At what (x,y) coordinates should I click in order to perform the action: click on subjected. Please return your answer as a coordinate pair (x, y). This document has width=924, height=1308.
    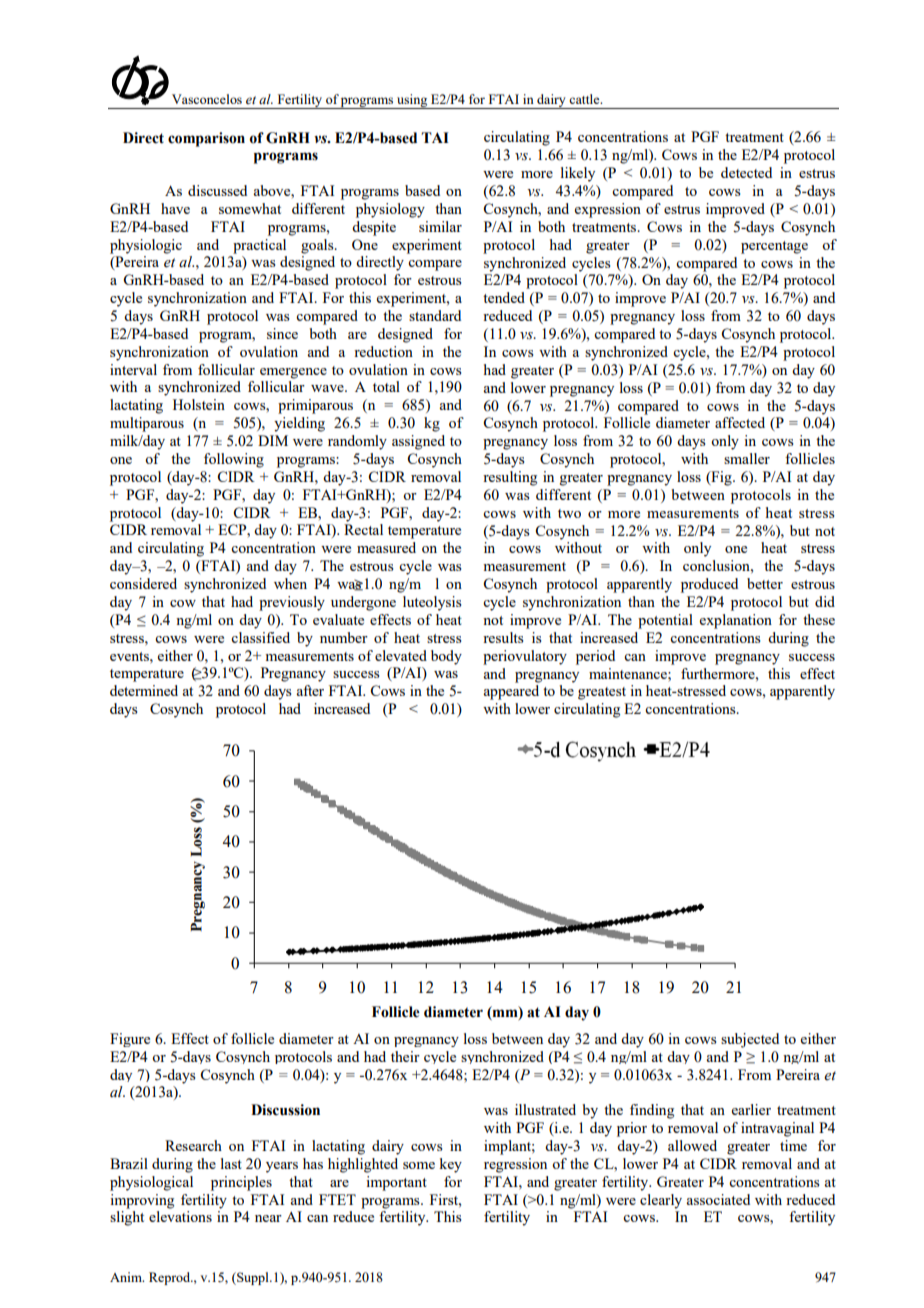
    Looking at the image, I should click on (750, 1040).
